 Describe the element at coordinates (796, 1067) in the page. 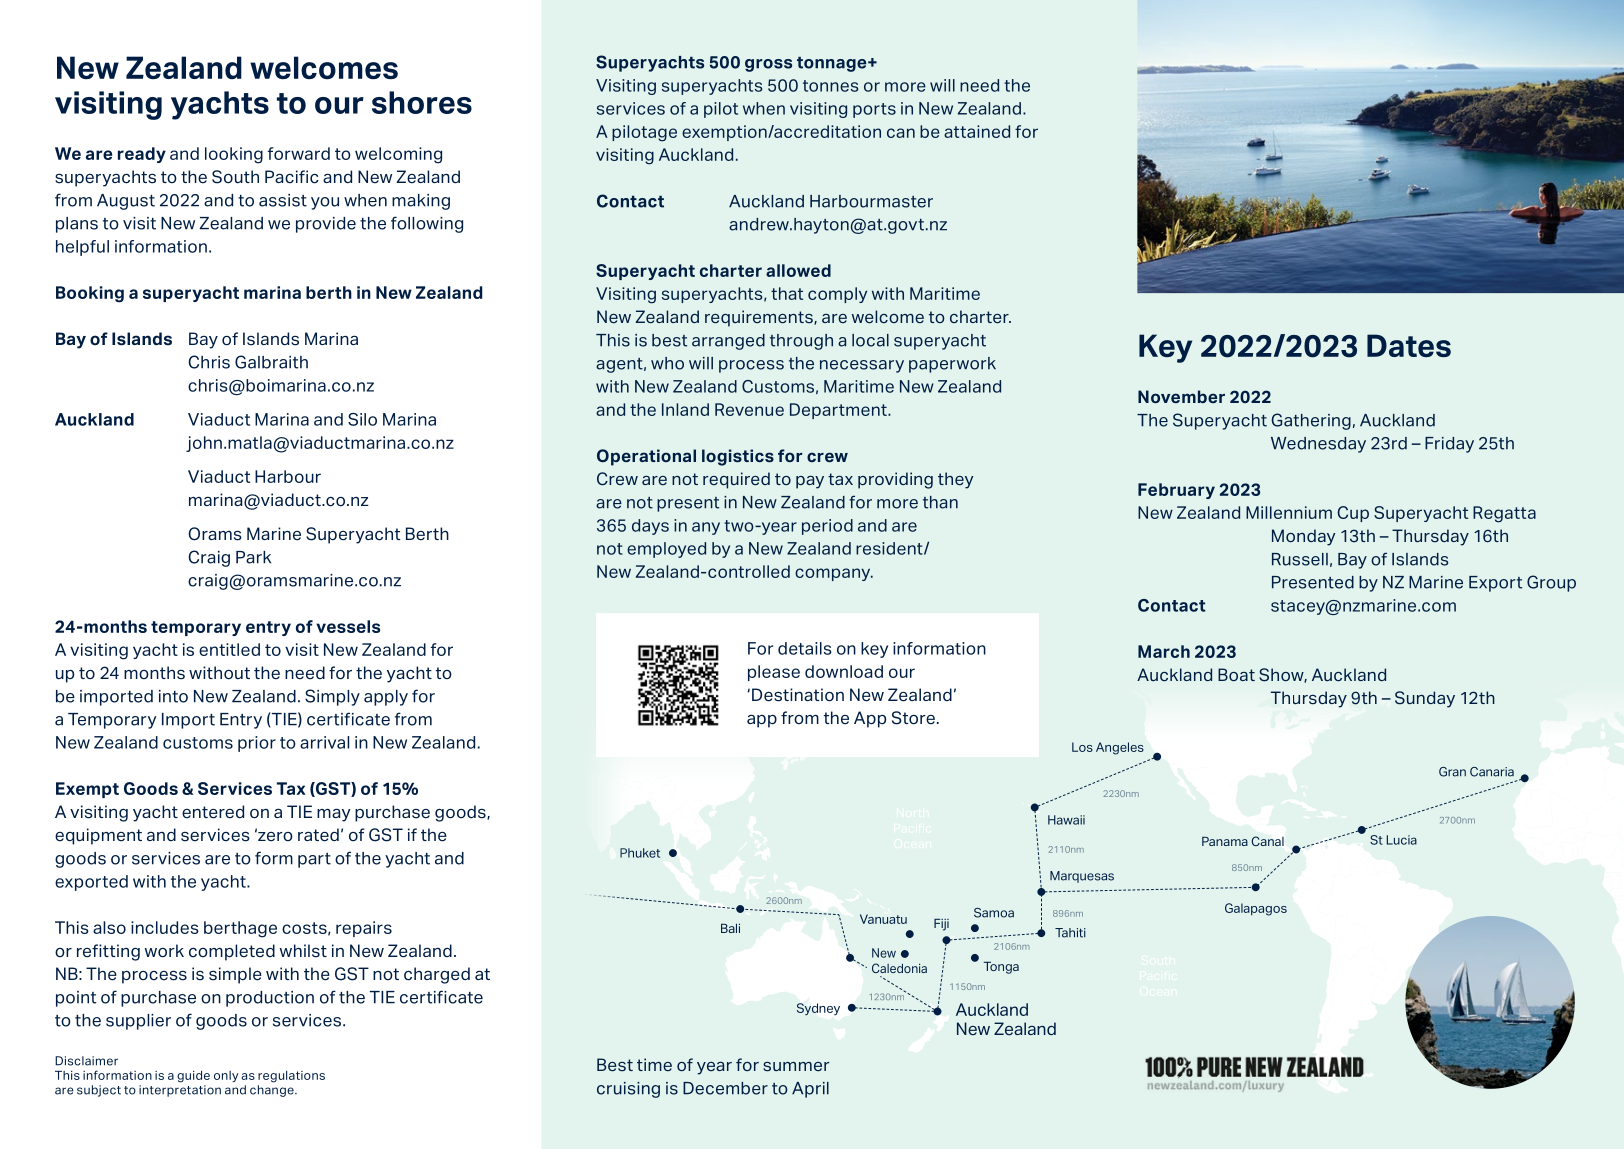

I see `summer` at that location.
